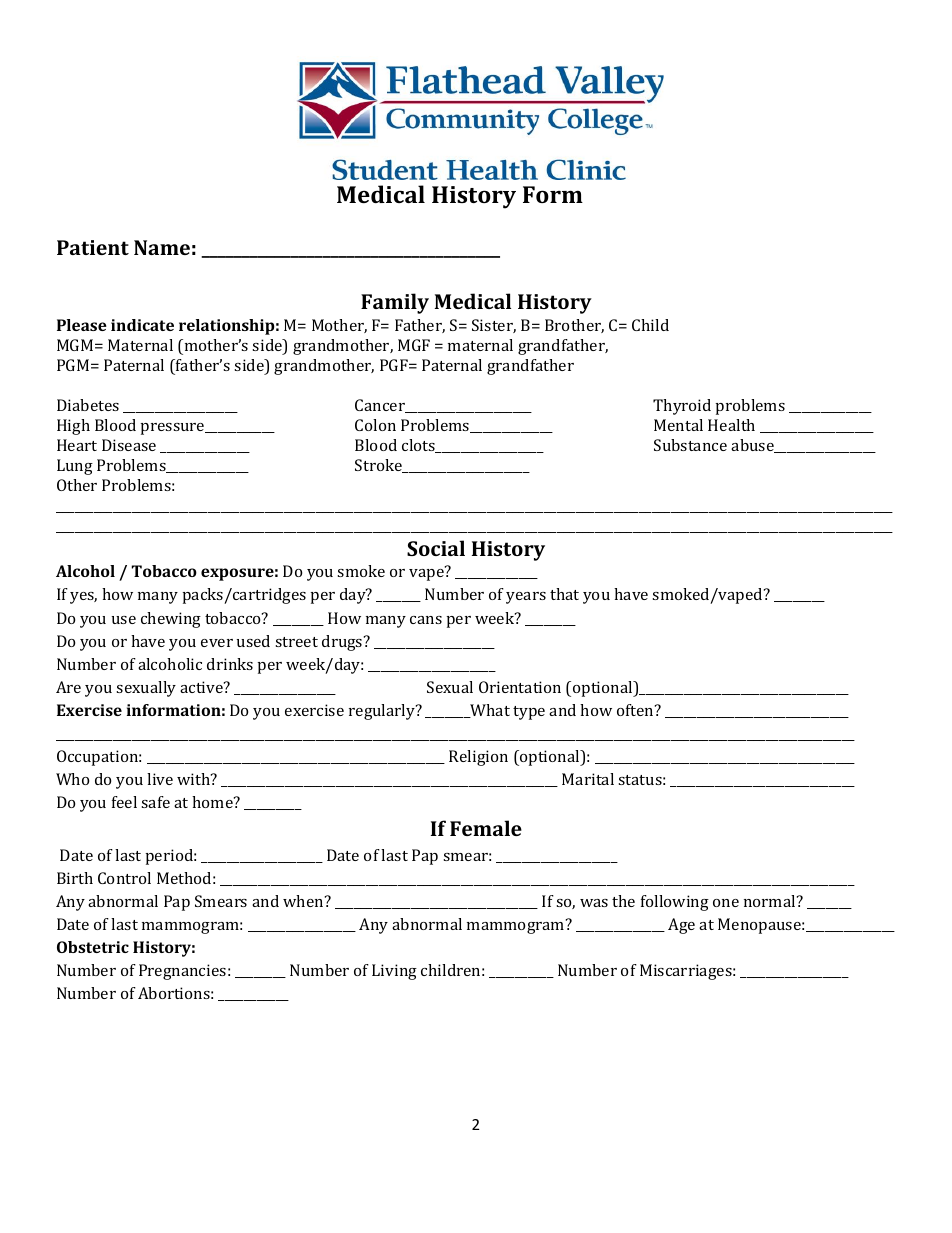 This screenshot has height=1233, width=952. Describe the element at coordinates (394, 972) in the screenshot. I see `Living` at that location.
